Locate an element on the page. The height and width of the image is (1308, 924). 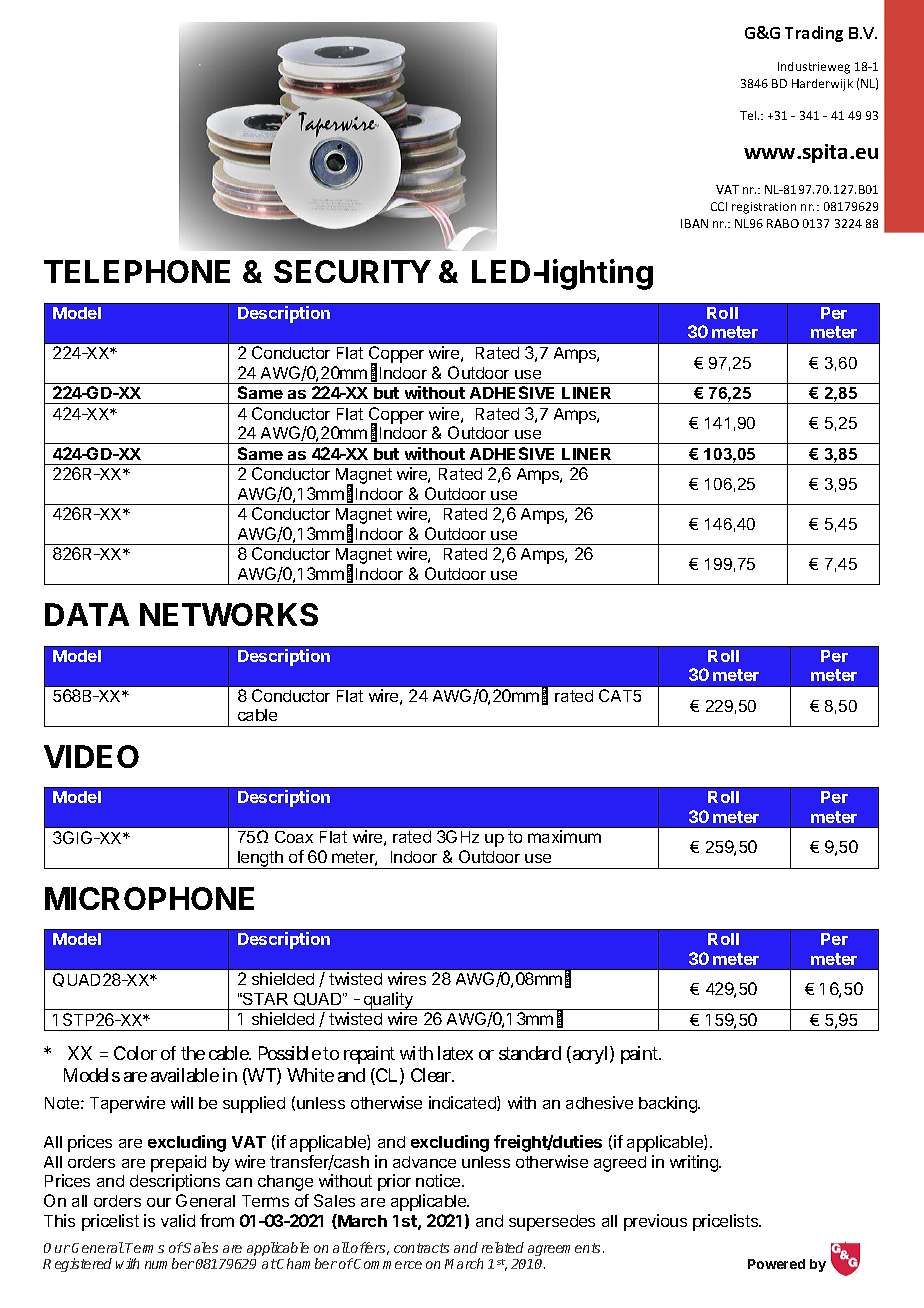
valid is located at coordinates (178, 1220).
